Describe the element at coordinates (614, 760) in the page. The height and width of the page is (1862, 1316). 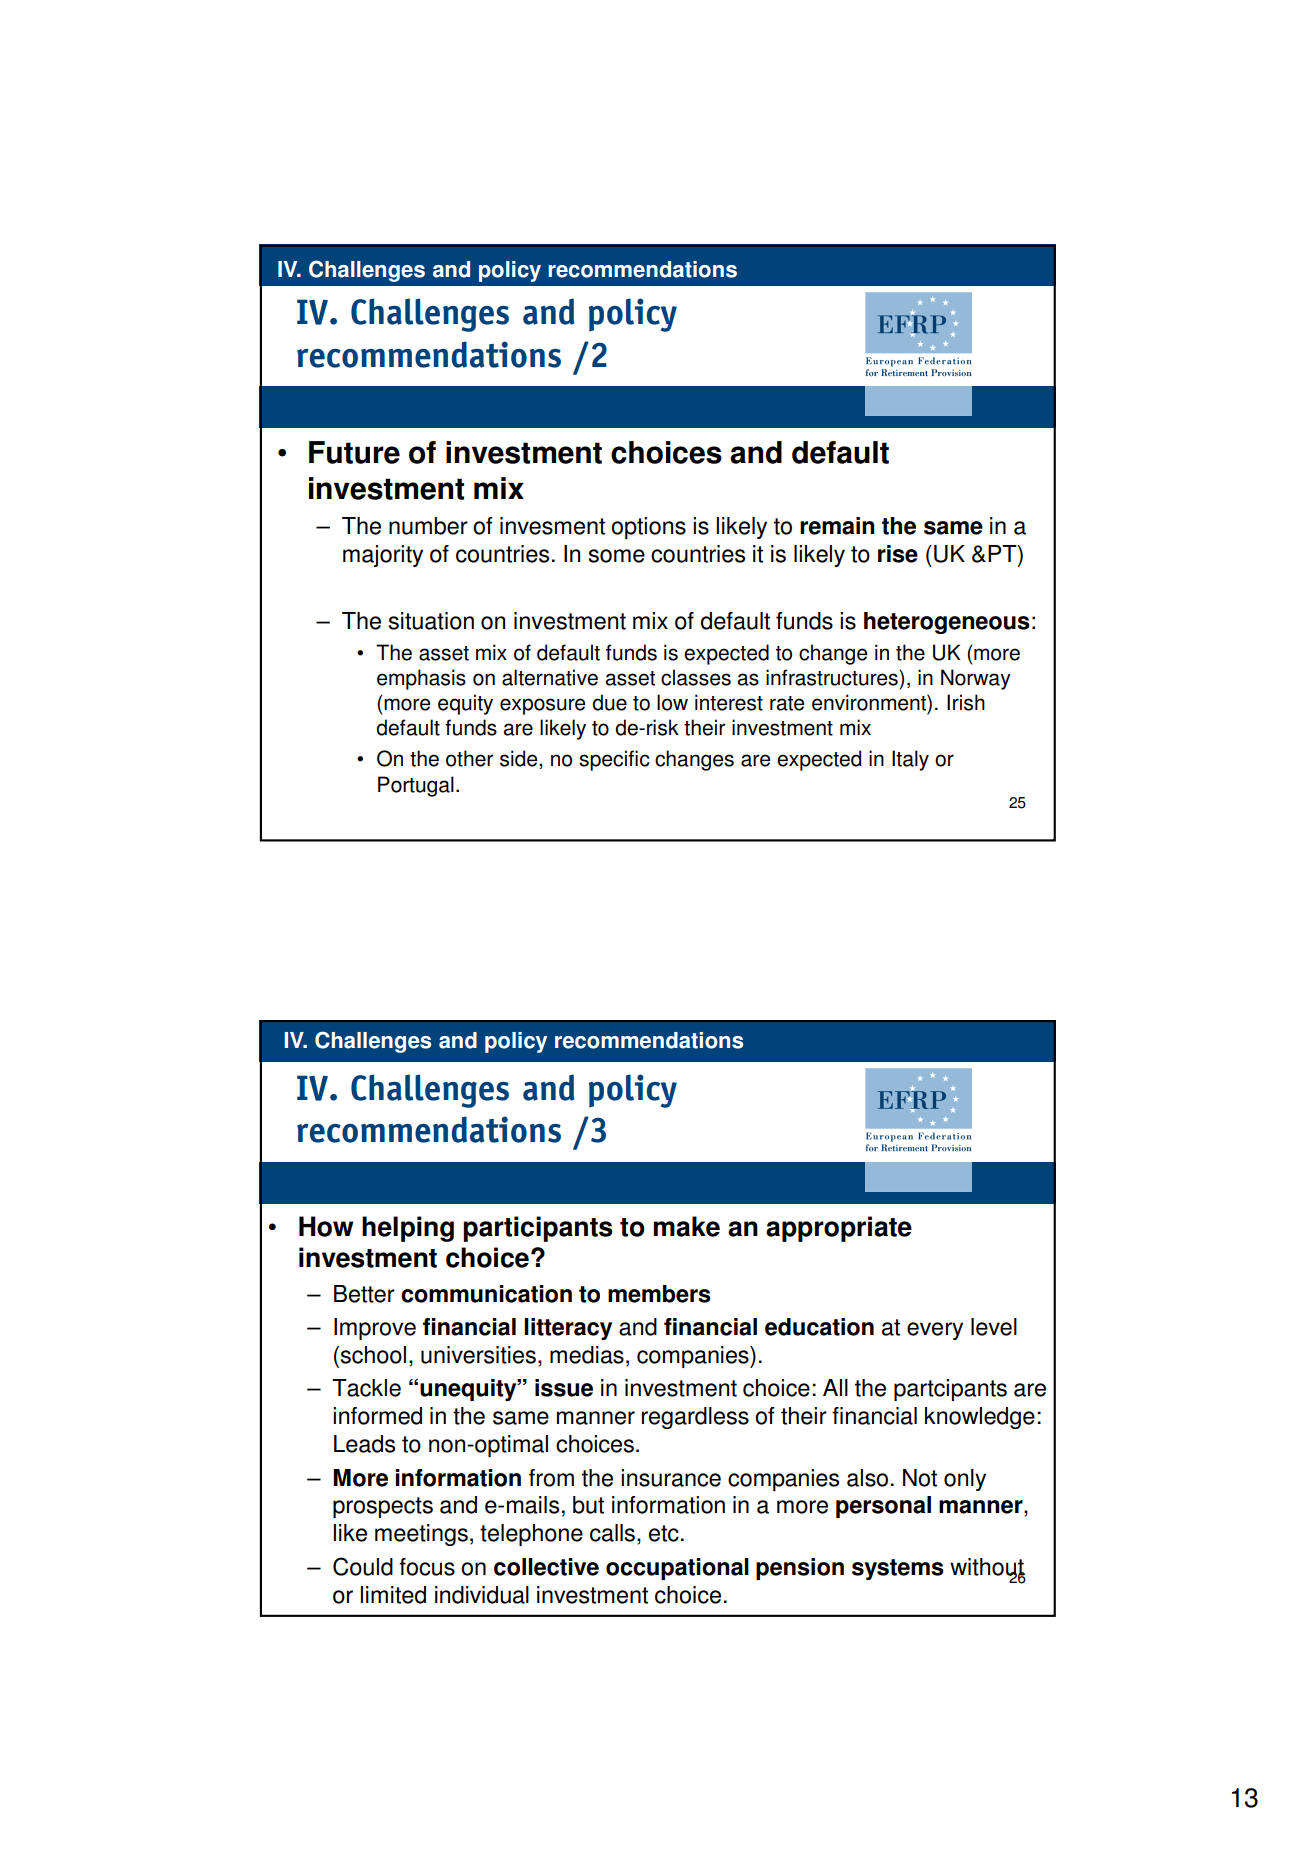
I see `specific` at that location.
